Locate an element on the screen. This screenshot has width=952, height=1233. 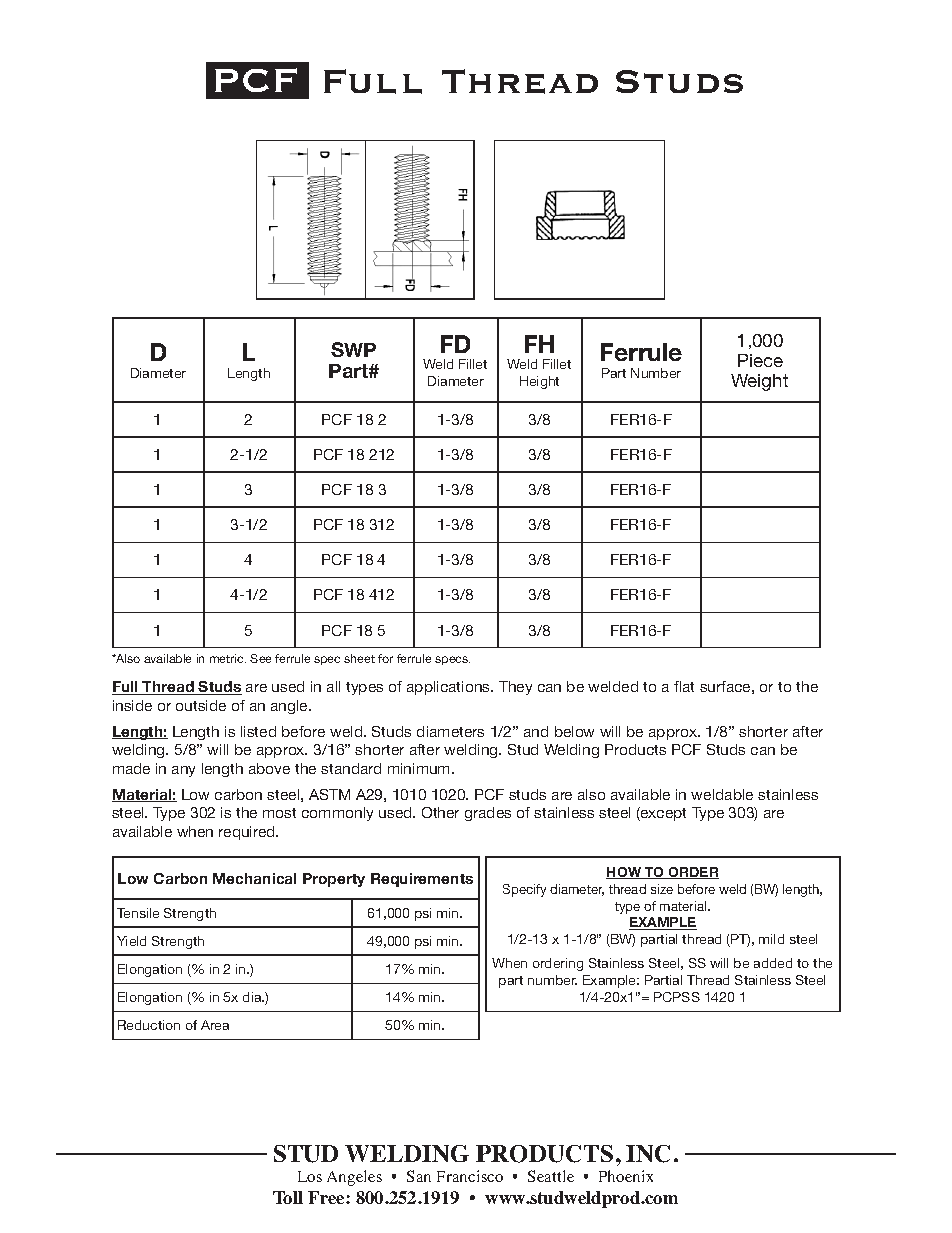
SWP is located at coordinates (353, 349).
